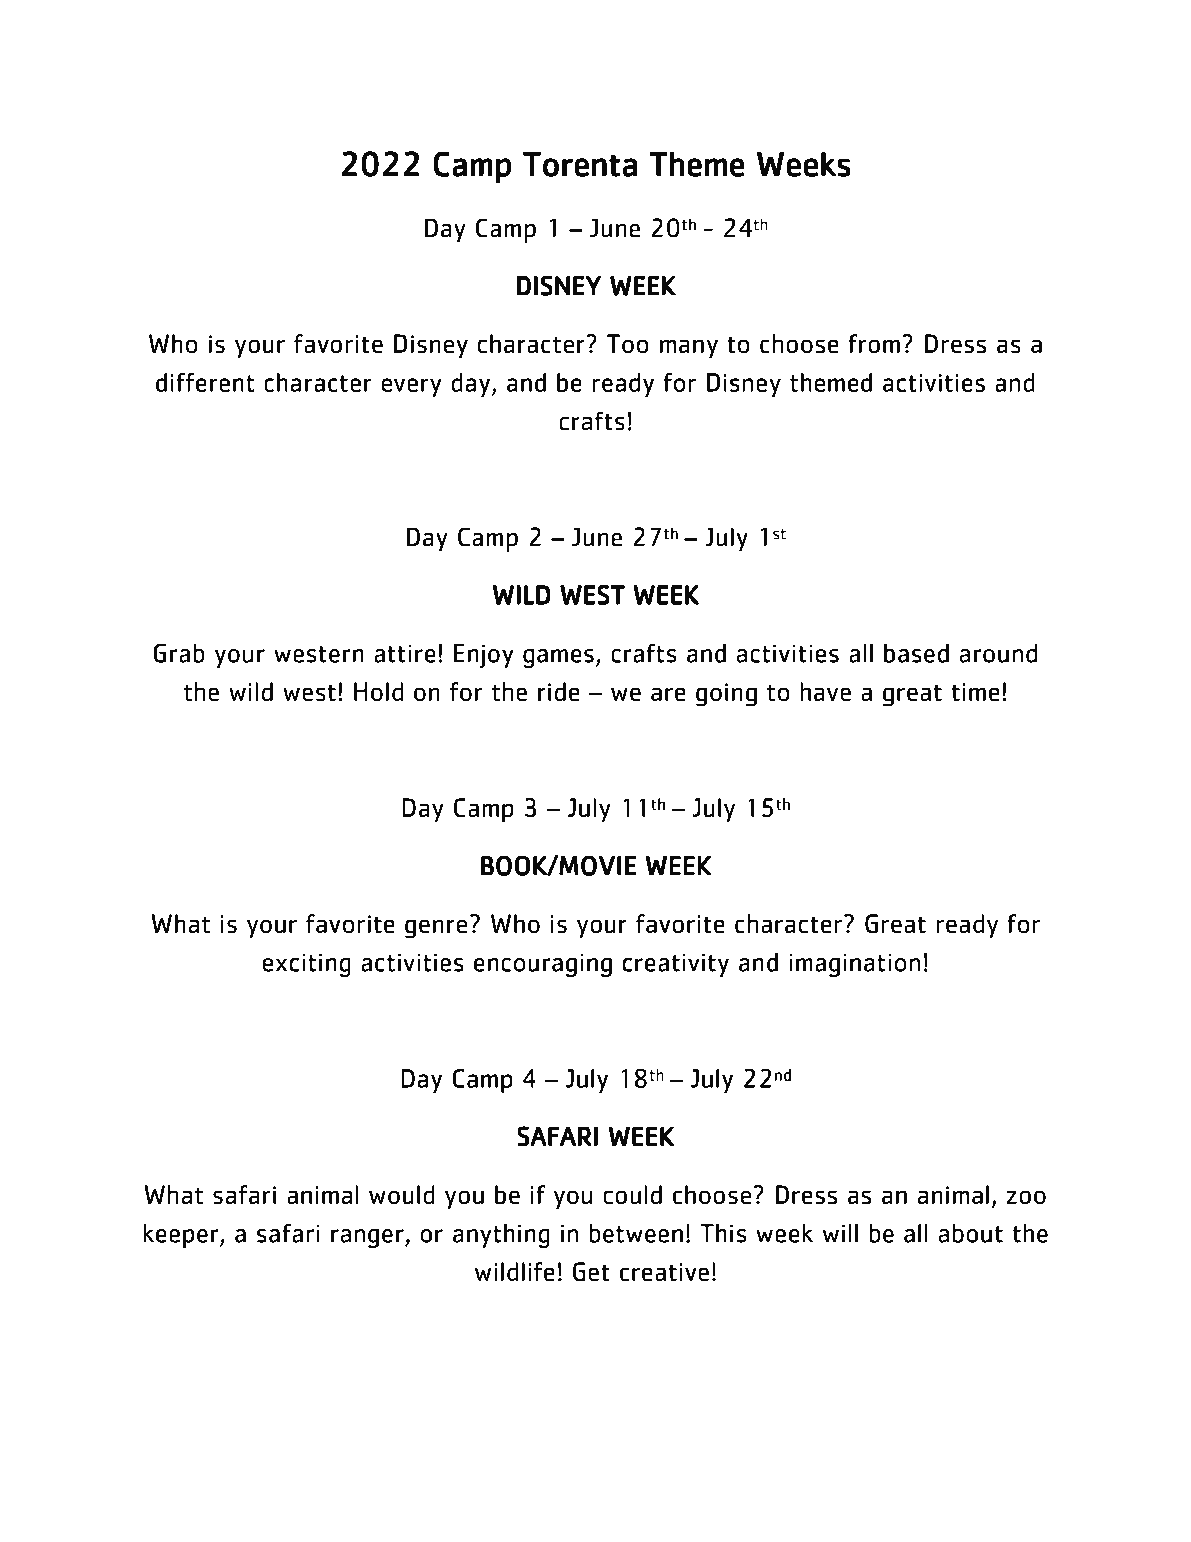 This screenshot has width=1191, height=1542. Describe the element at coordinates (205, 382) in the screenshot. I see `different` at that location.
